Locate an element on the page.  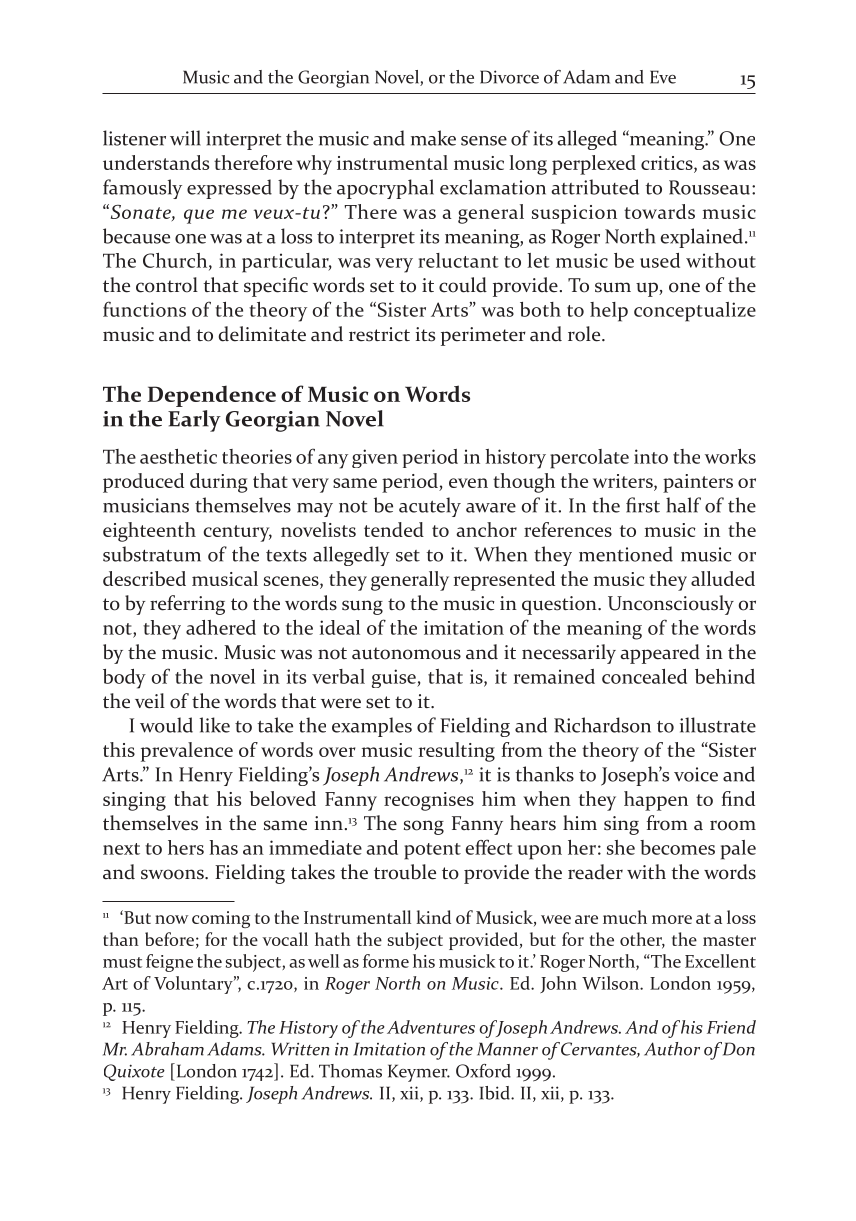
sung is located at coordinates (362, 607).
